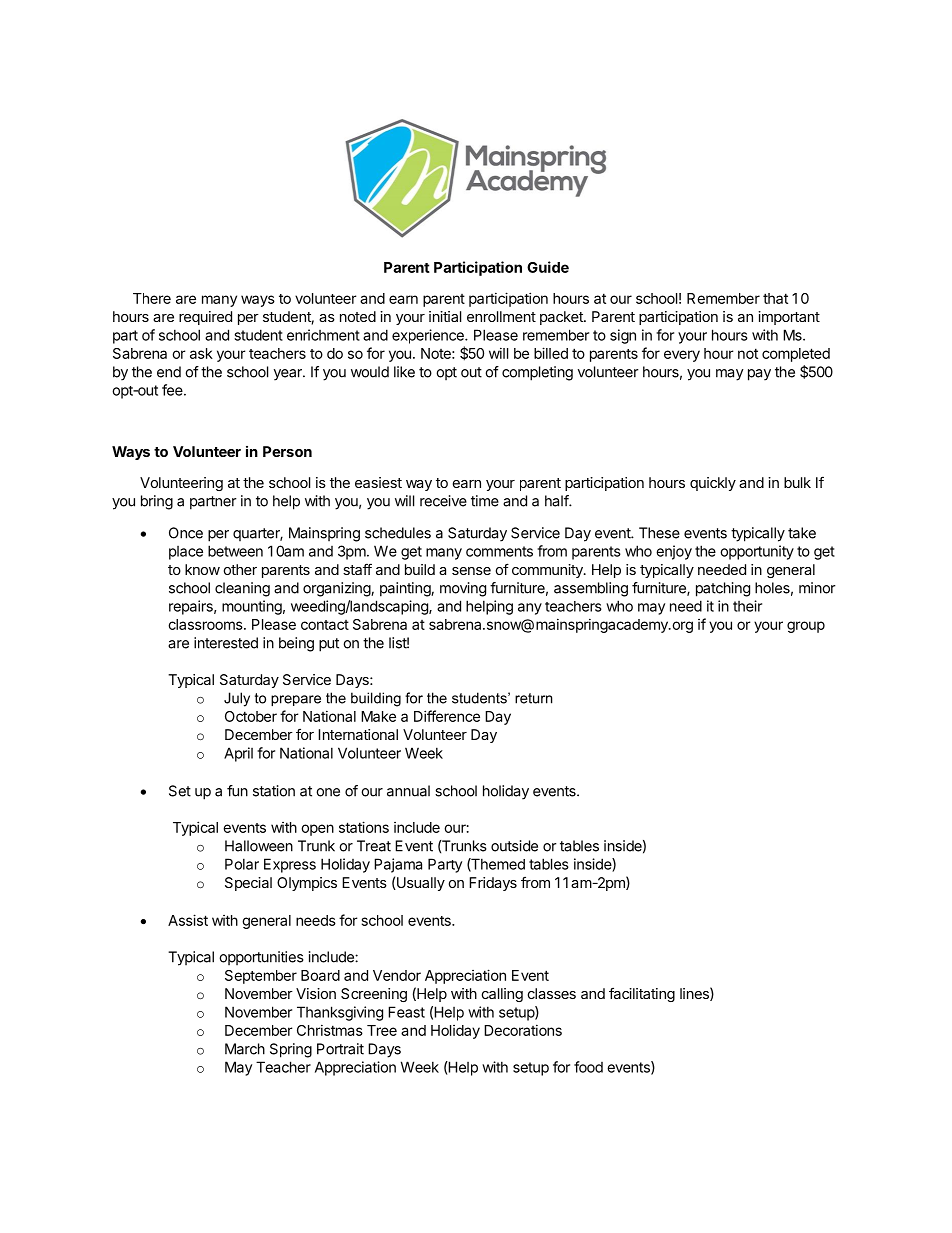 This document has width=952, height=1233. I want to click on return, so click(533, 698).
